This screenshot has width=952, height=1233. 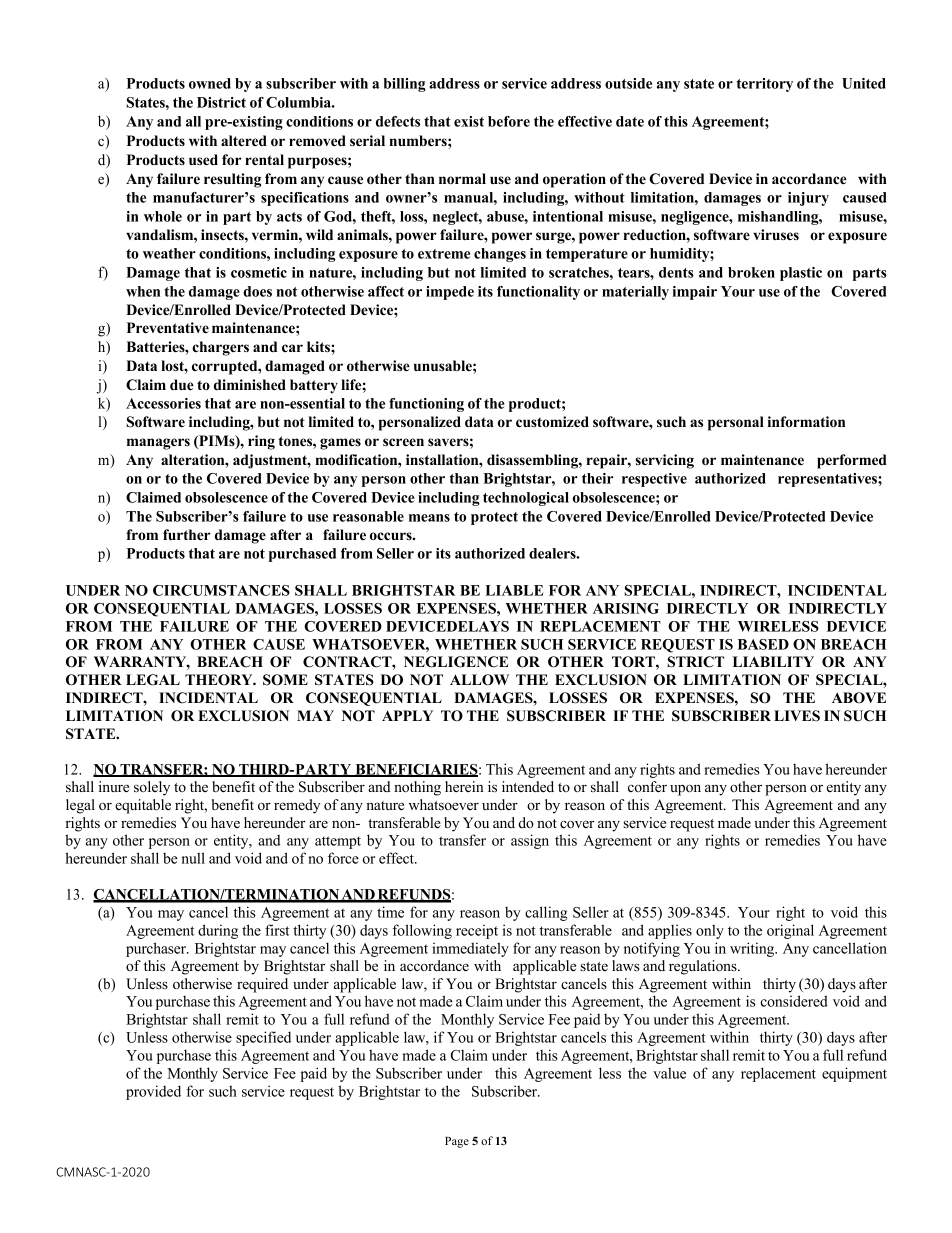 I want to click on representatives, so click(x=828, y=480).
